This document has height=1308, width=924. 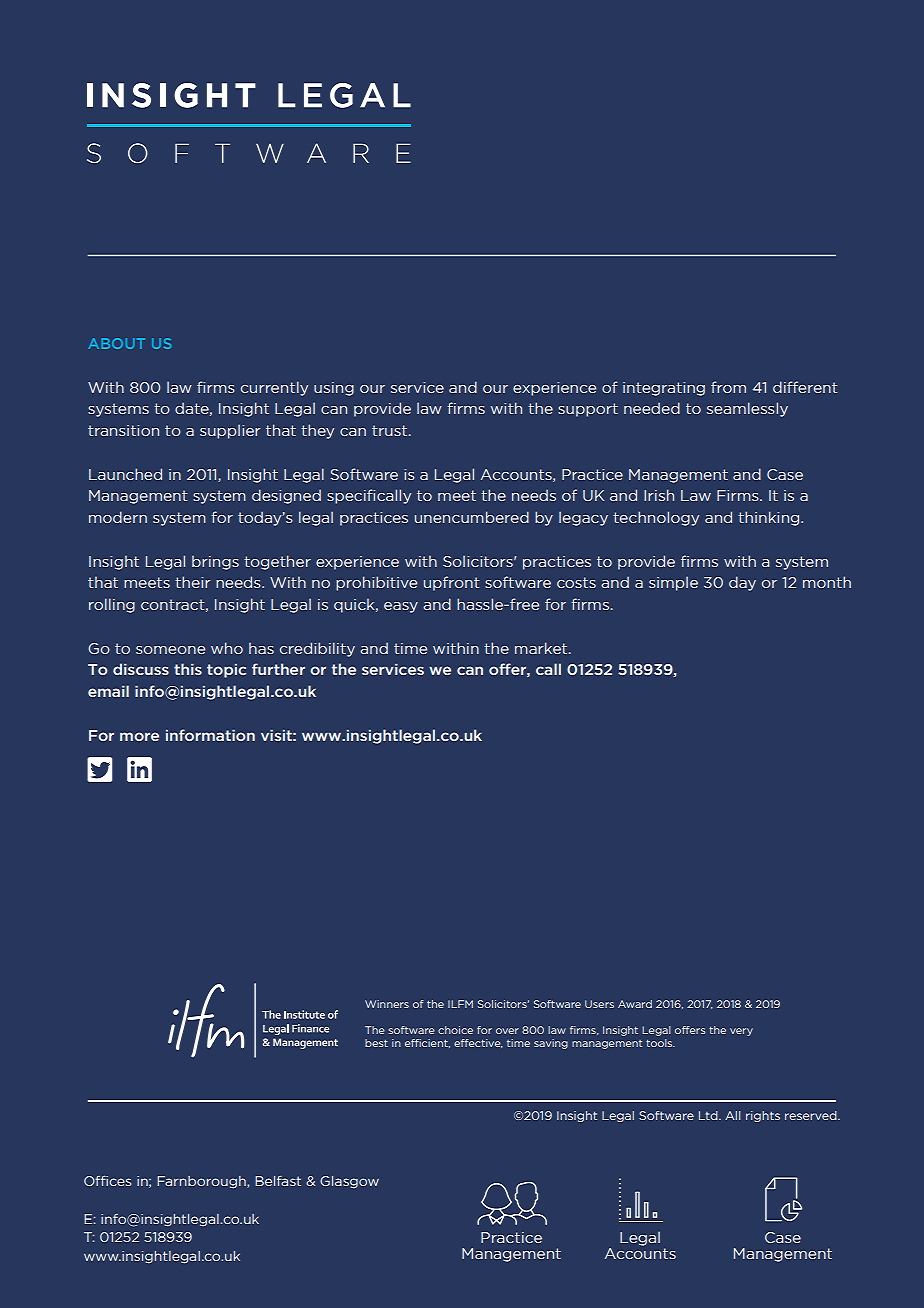 I want to click on Award, so click(x=635, y=1004).
